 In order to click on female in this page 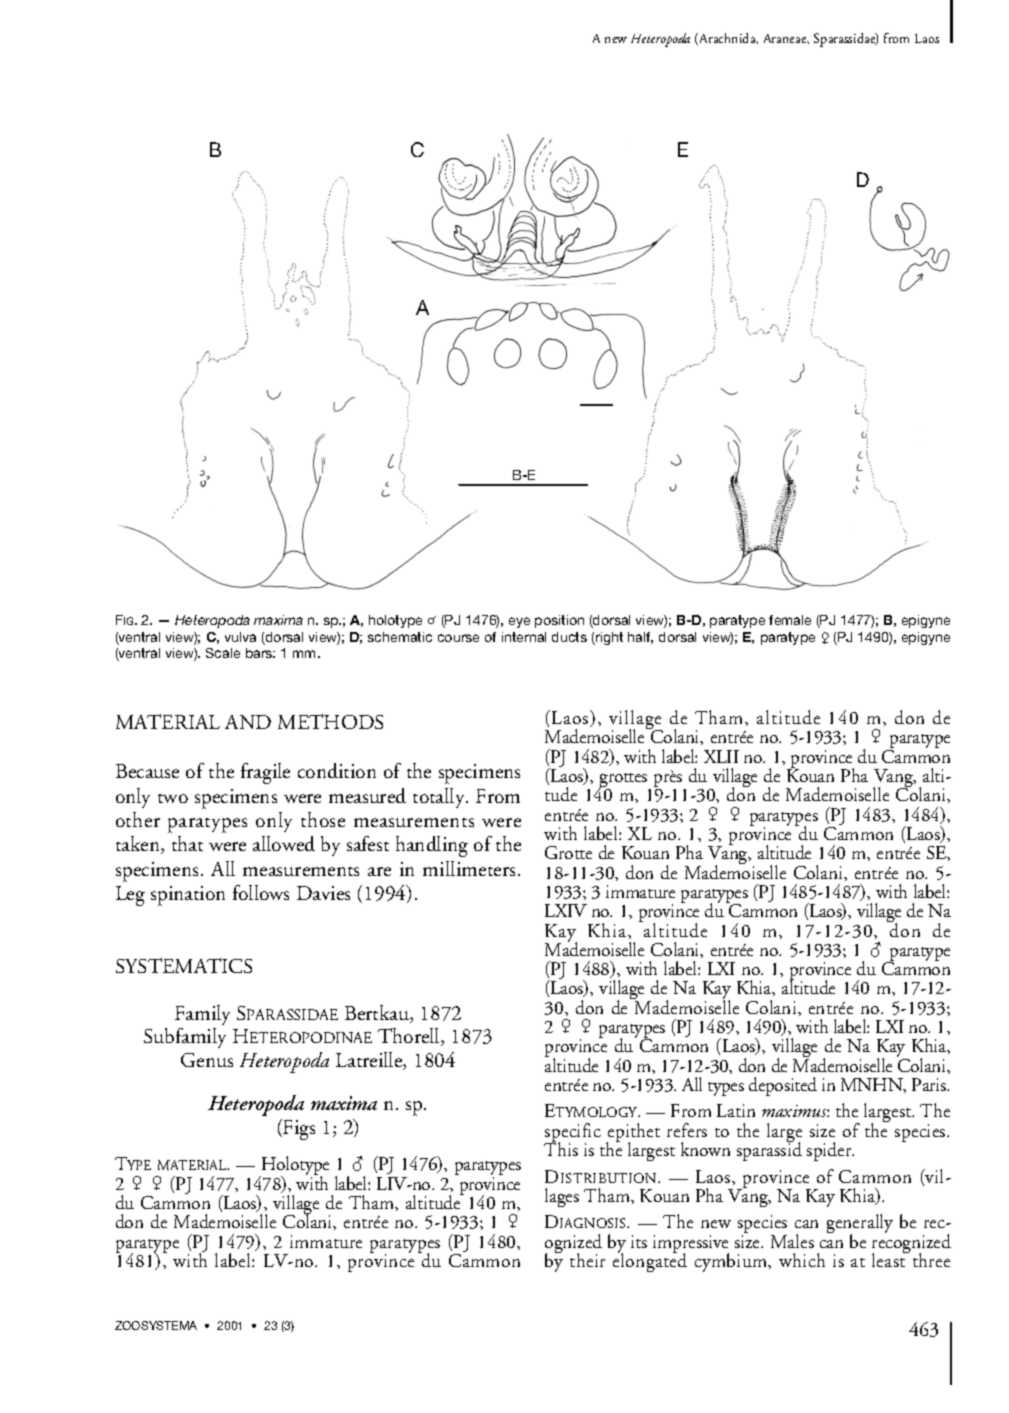, I will do `click(790, 620)`.
